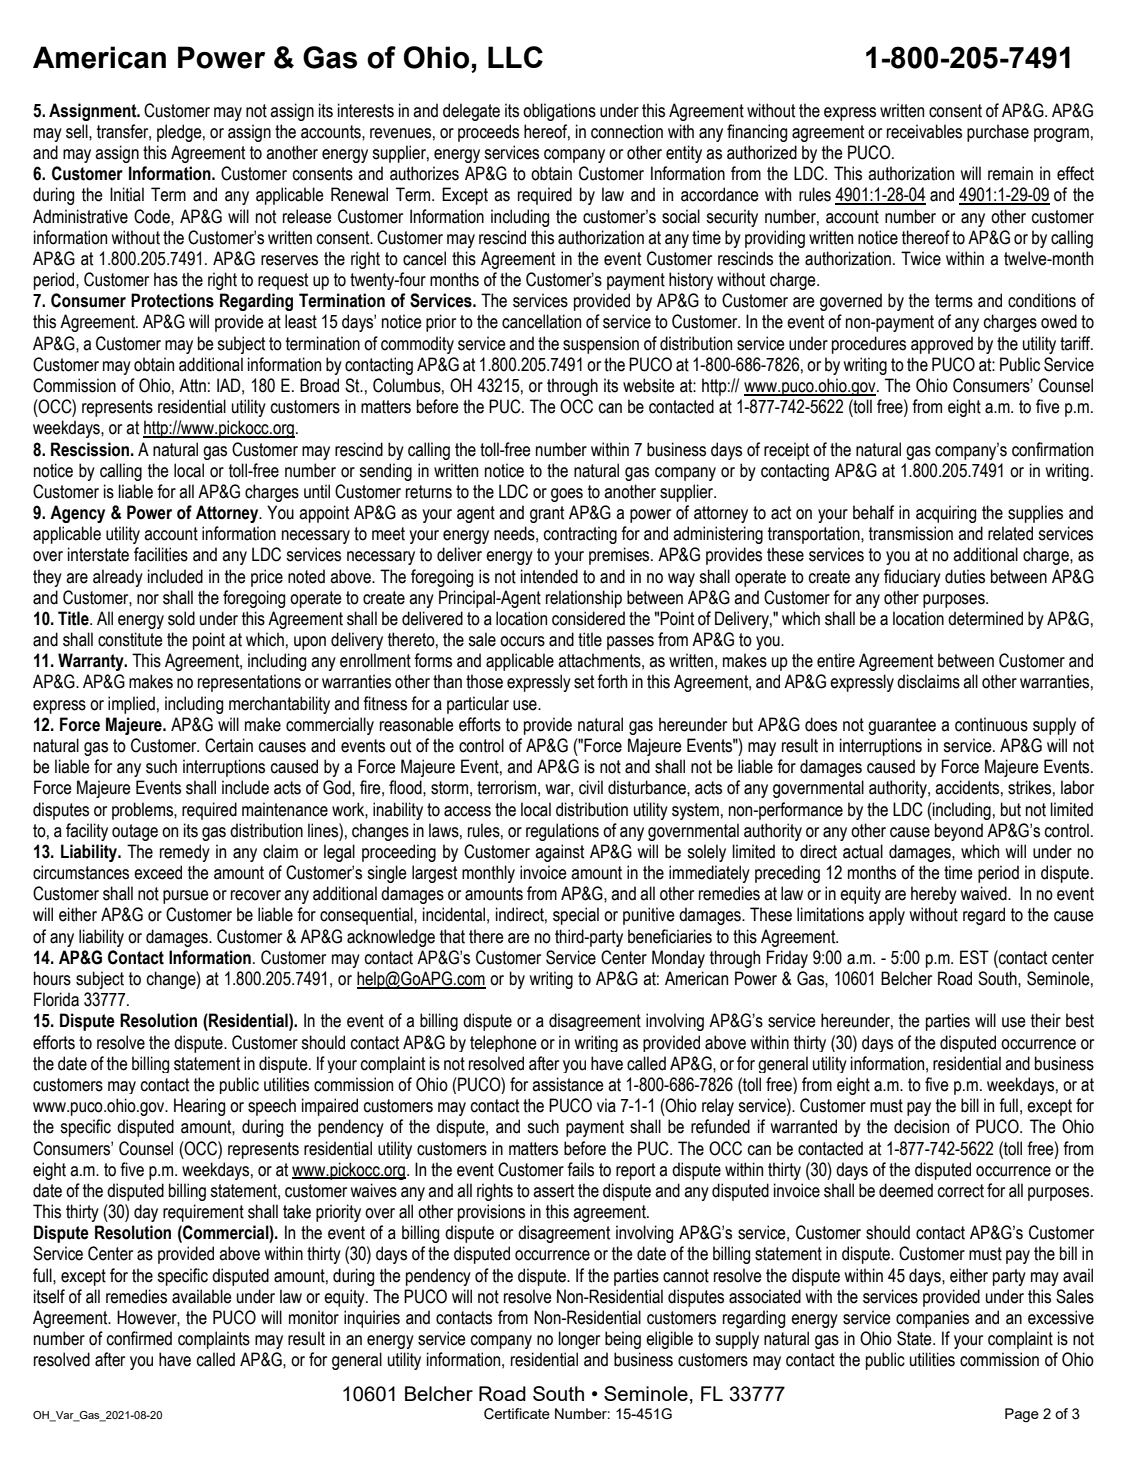 The width and height of the document is (1130, 1462). I want to click on sell, so click(78, 131).
